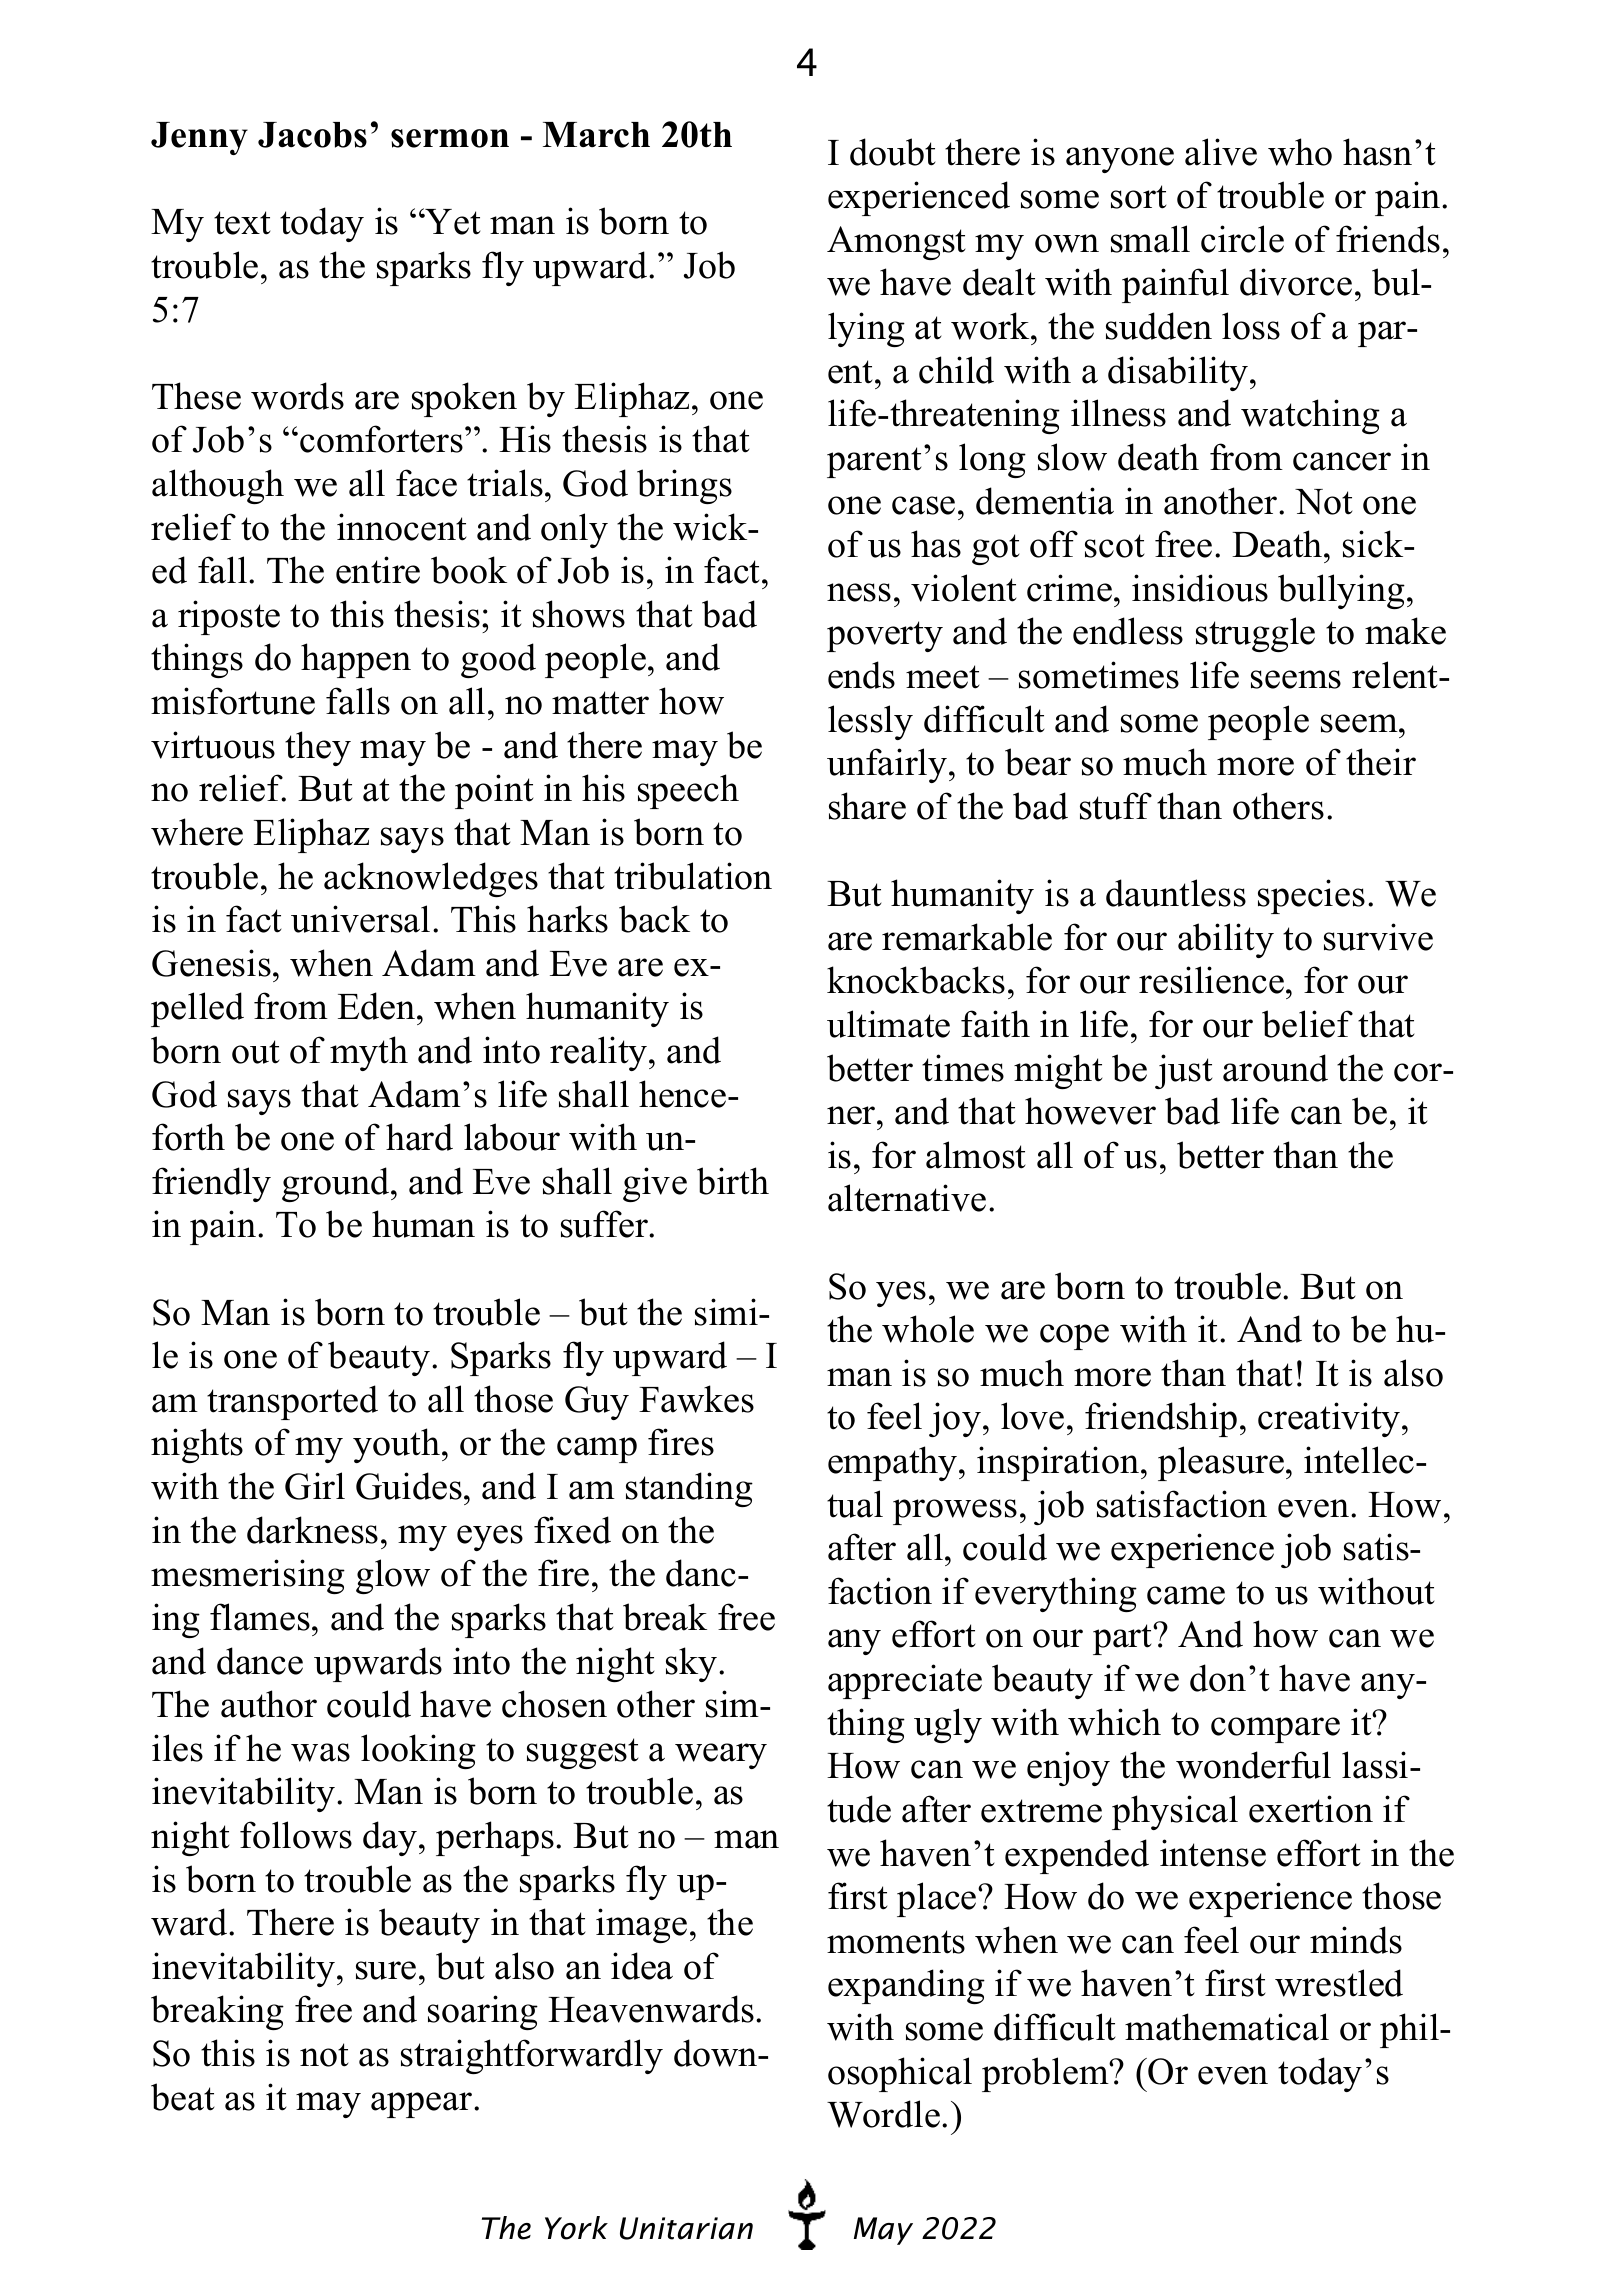  Describe the element at coordinates (1242, 239) in the page. I see `circle` at that location.
